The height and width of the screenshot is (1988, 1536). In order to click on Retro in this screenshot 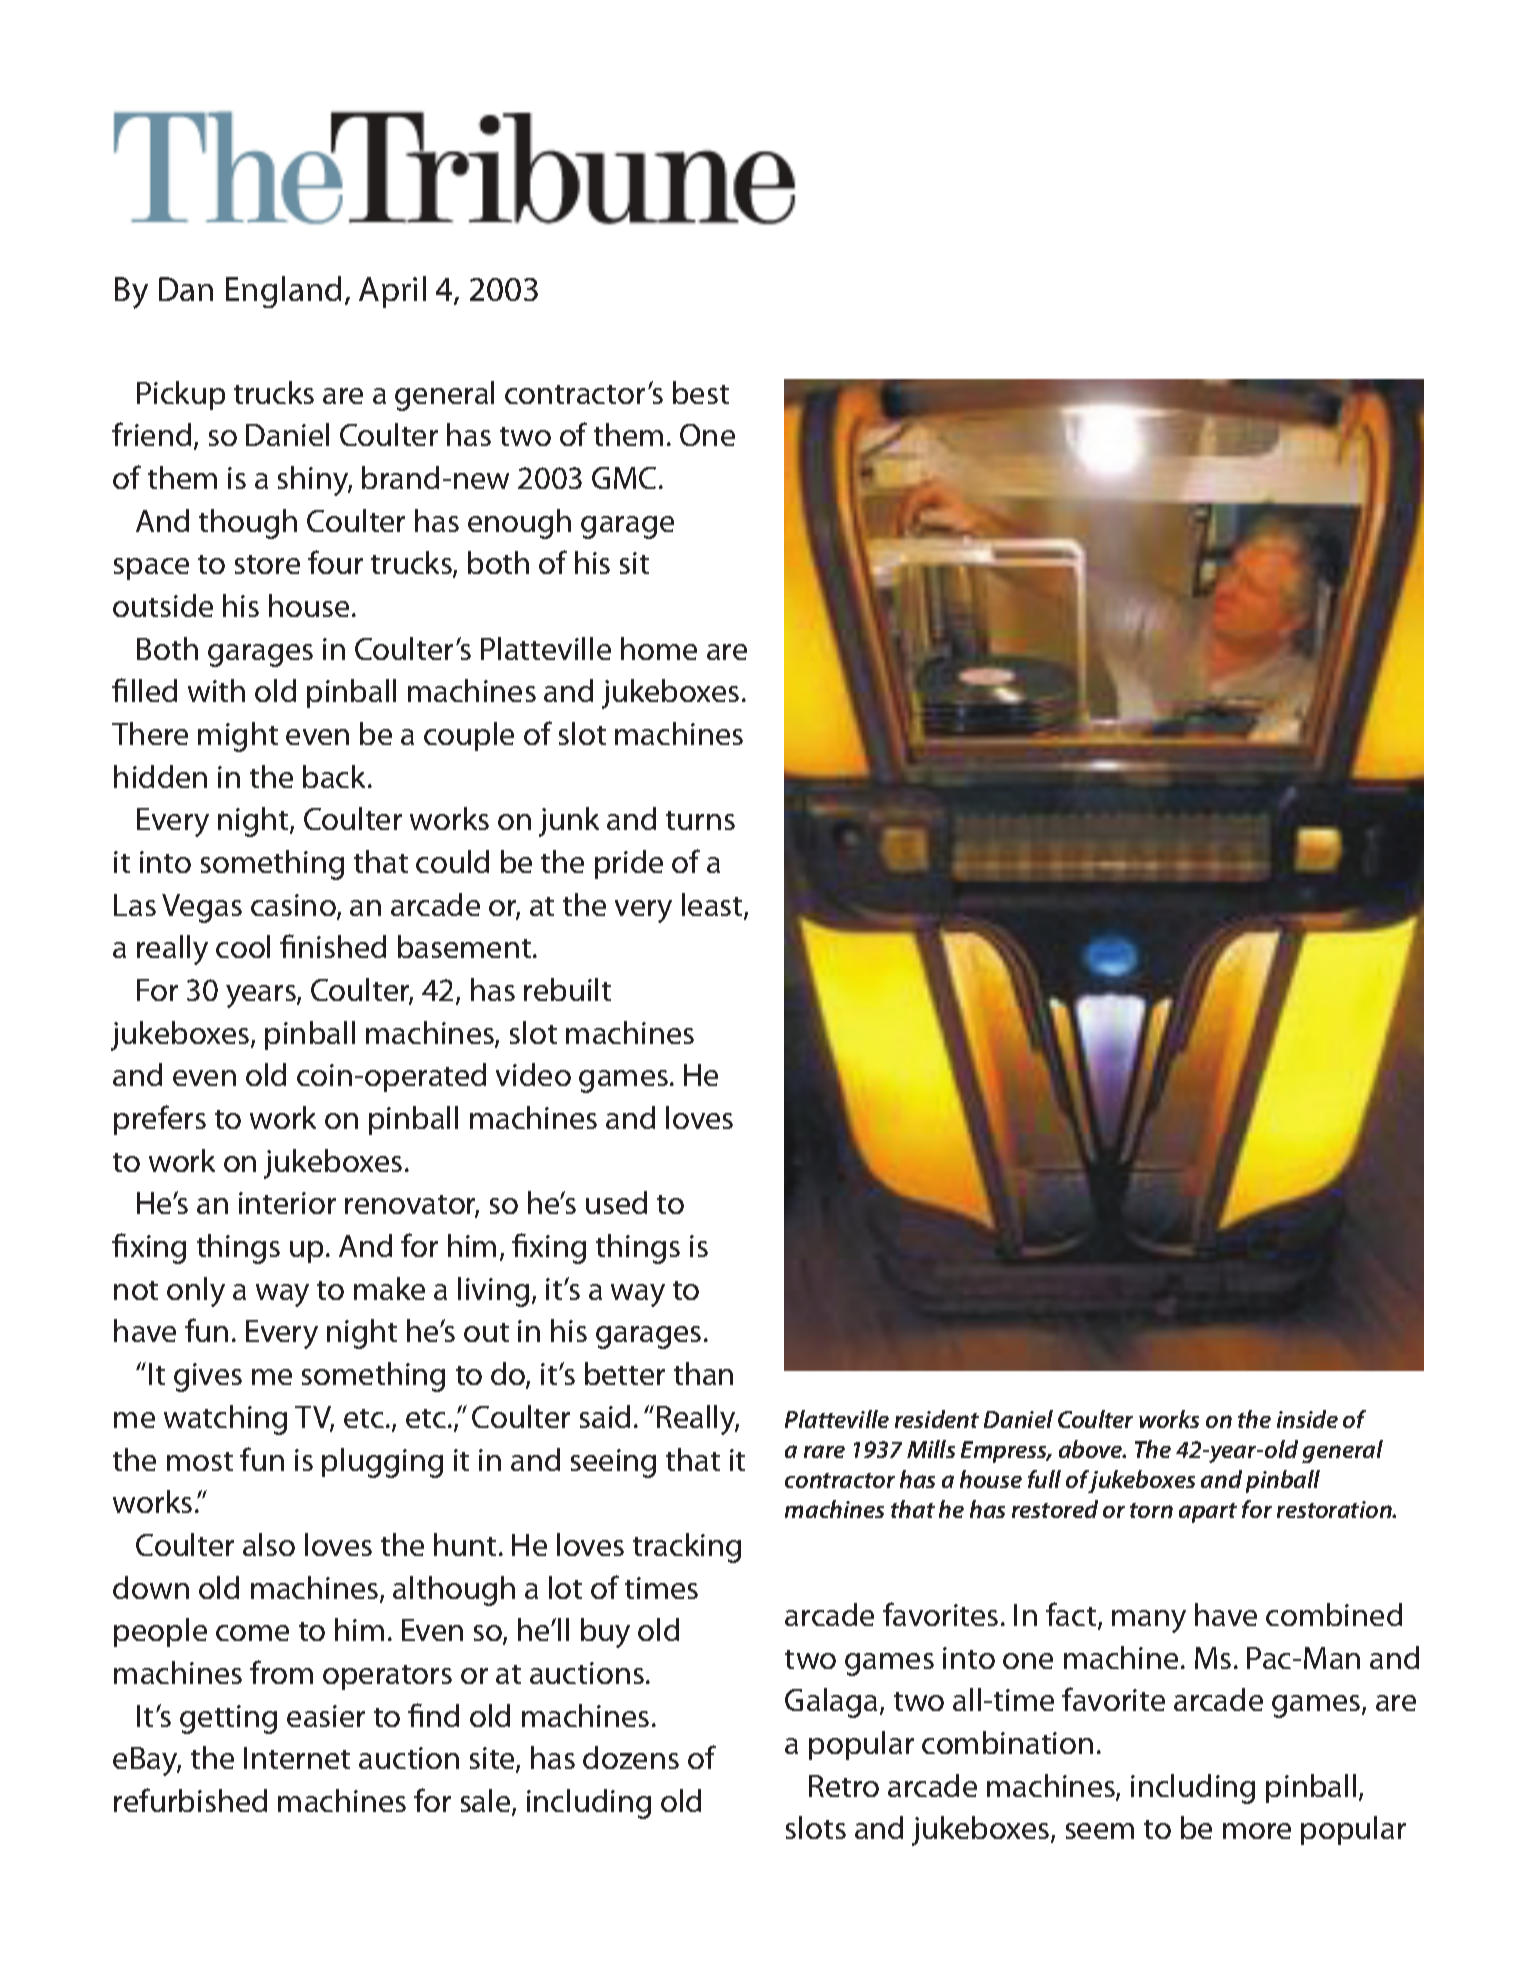, I will do `click(844, 1786)`.
